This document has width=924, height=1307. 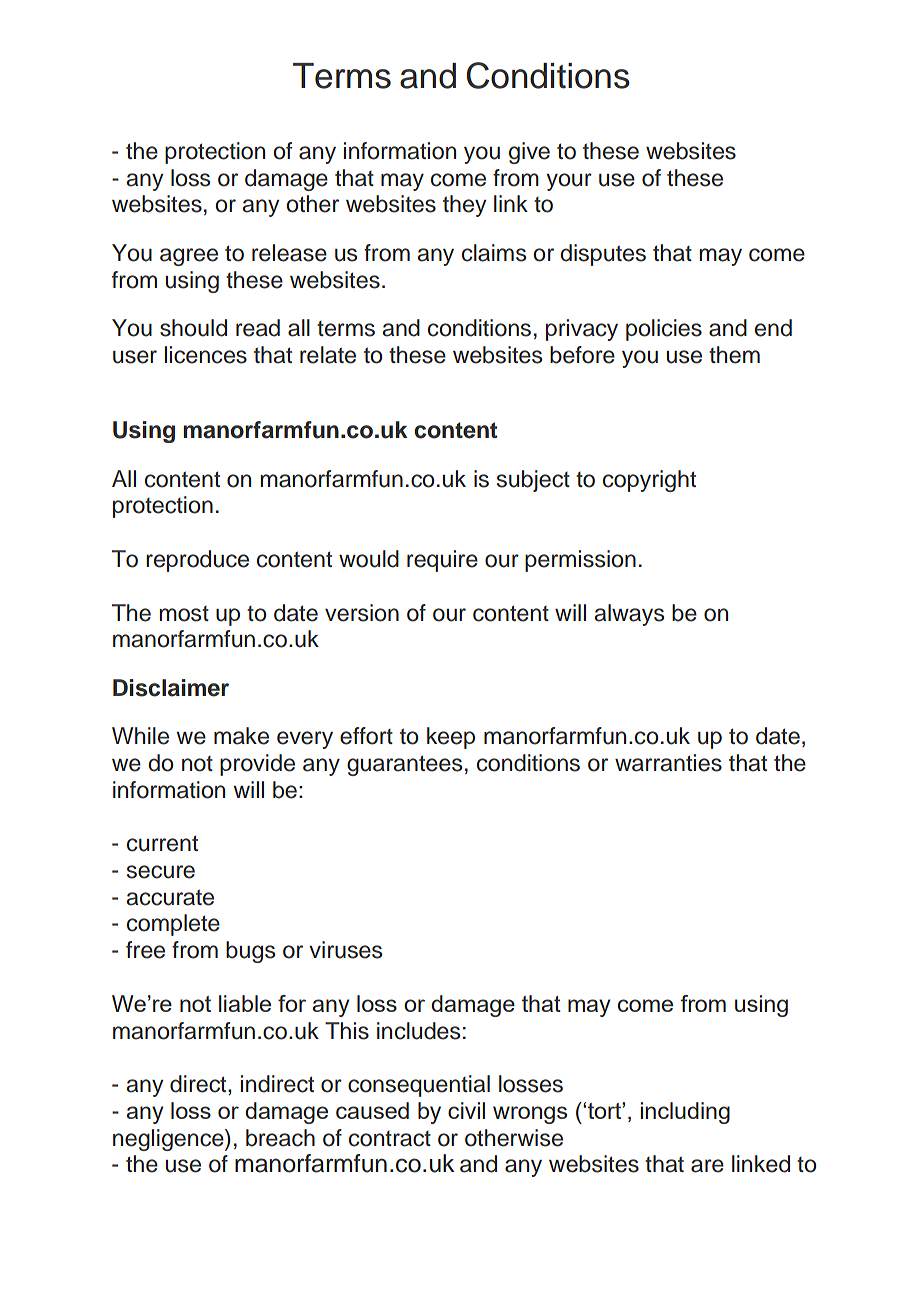 I want to click on agree, so click(x=189, y=257).
